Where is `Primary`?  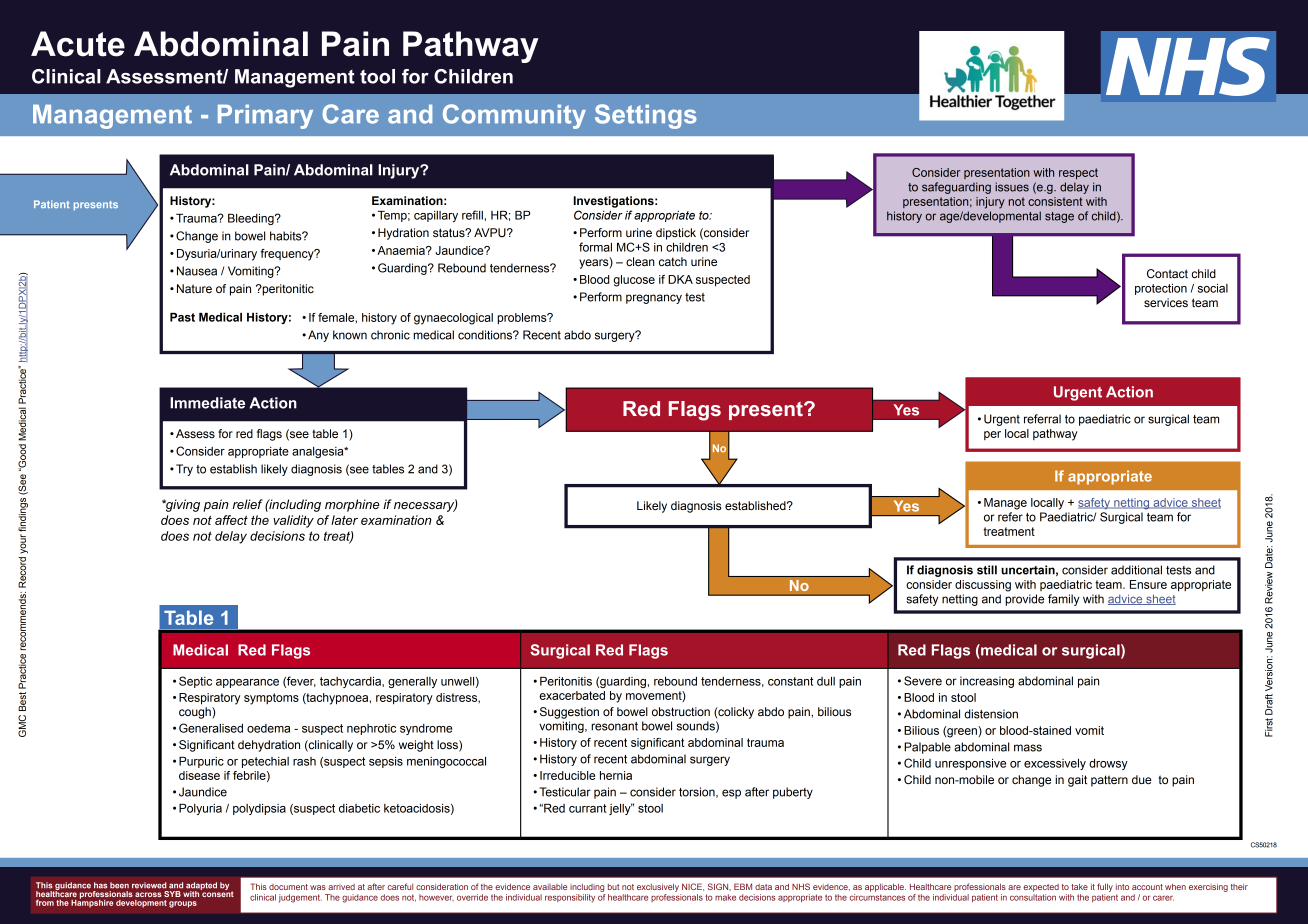 Primary is located at coordinates (265, 117).
